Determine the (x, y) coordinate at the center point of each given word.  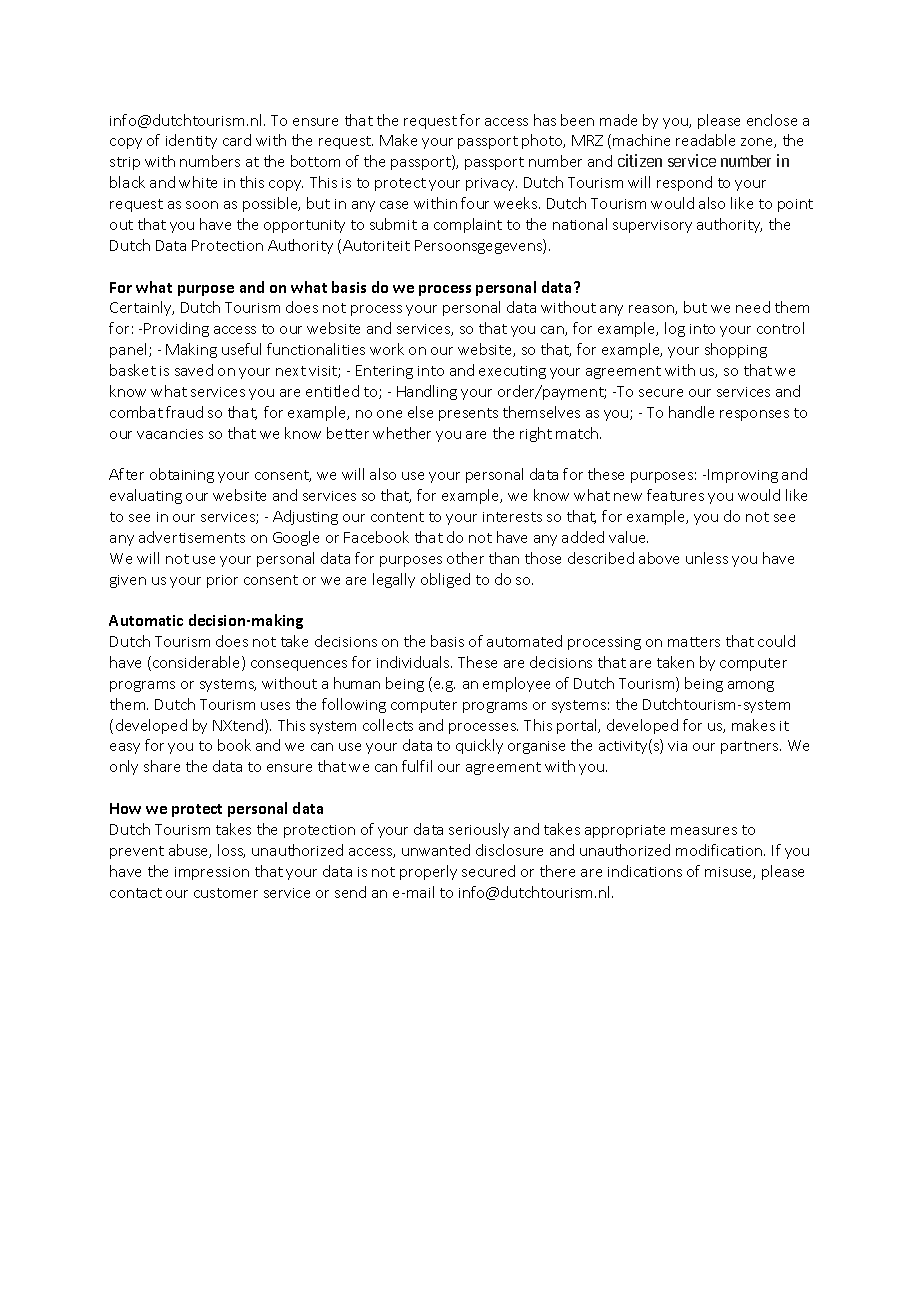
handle (691, 412)
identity (191, 141)
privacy (491, 184)
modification (720, 850)
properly (428, 872)
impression (212, 873)
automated (524, 641)
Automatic (146, 620)
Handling (427, 392)
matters (694, 642)
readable (705, 140)
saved (194, 370)
